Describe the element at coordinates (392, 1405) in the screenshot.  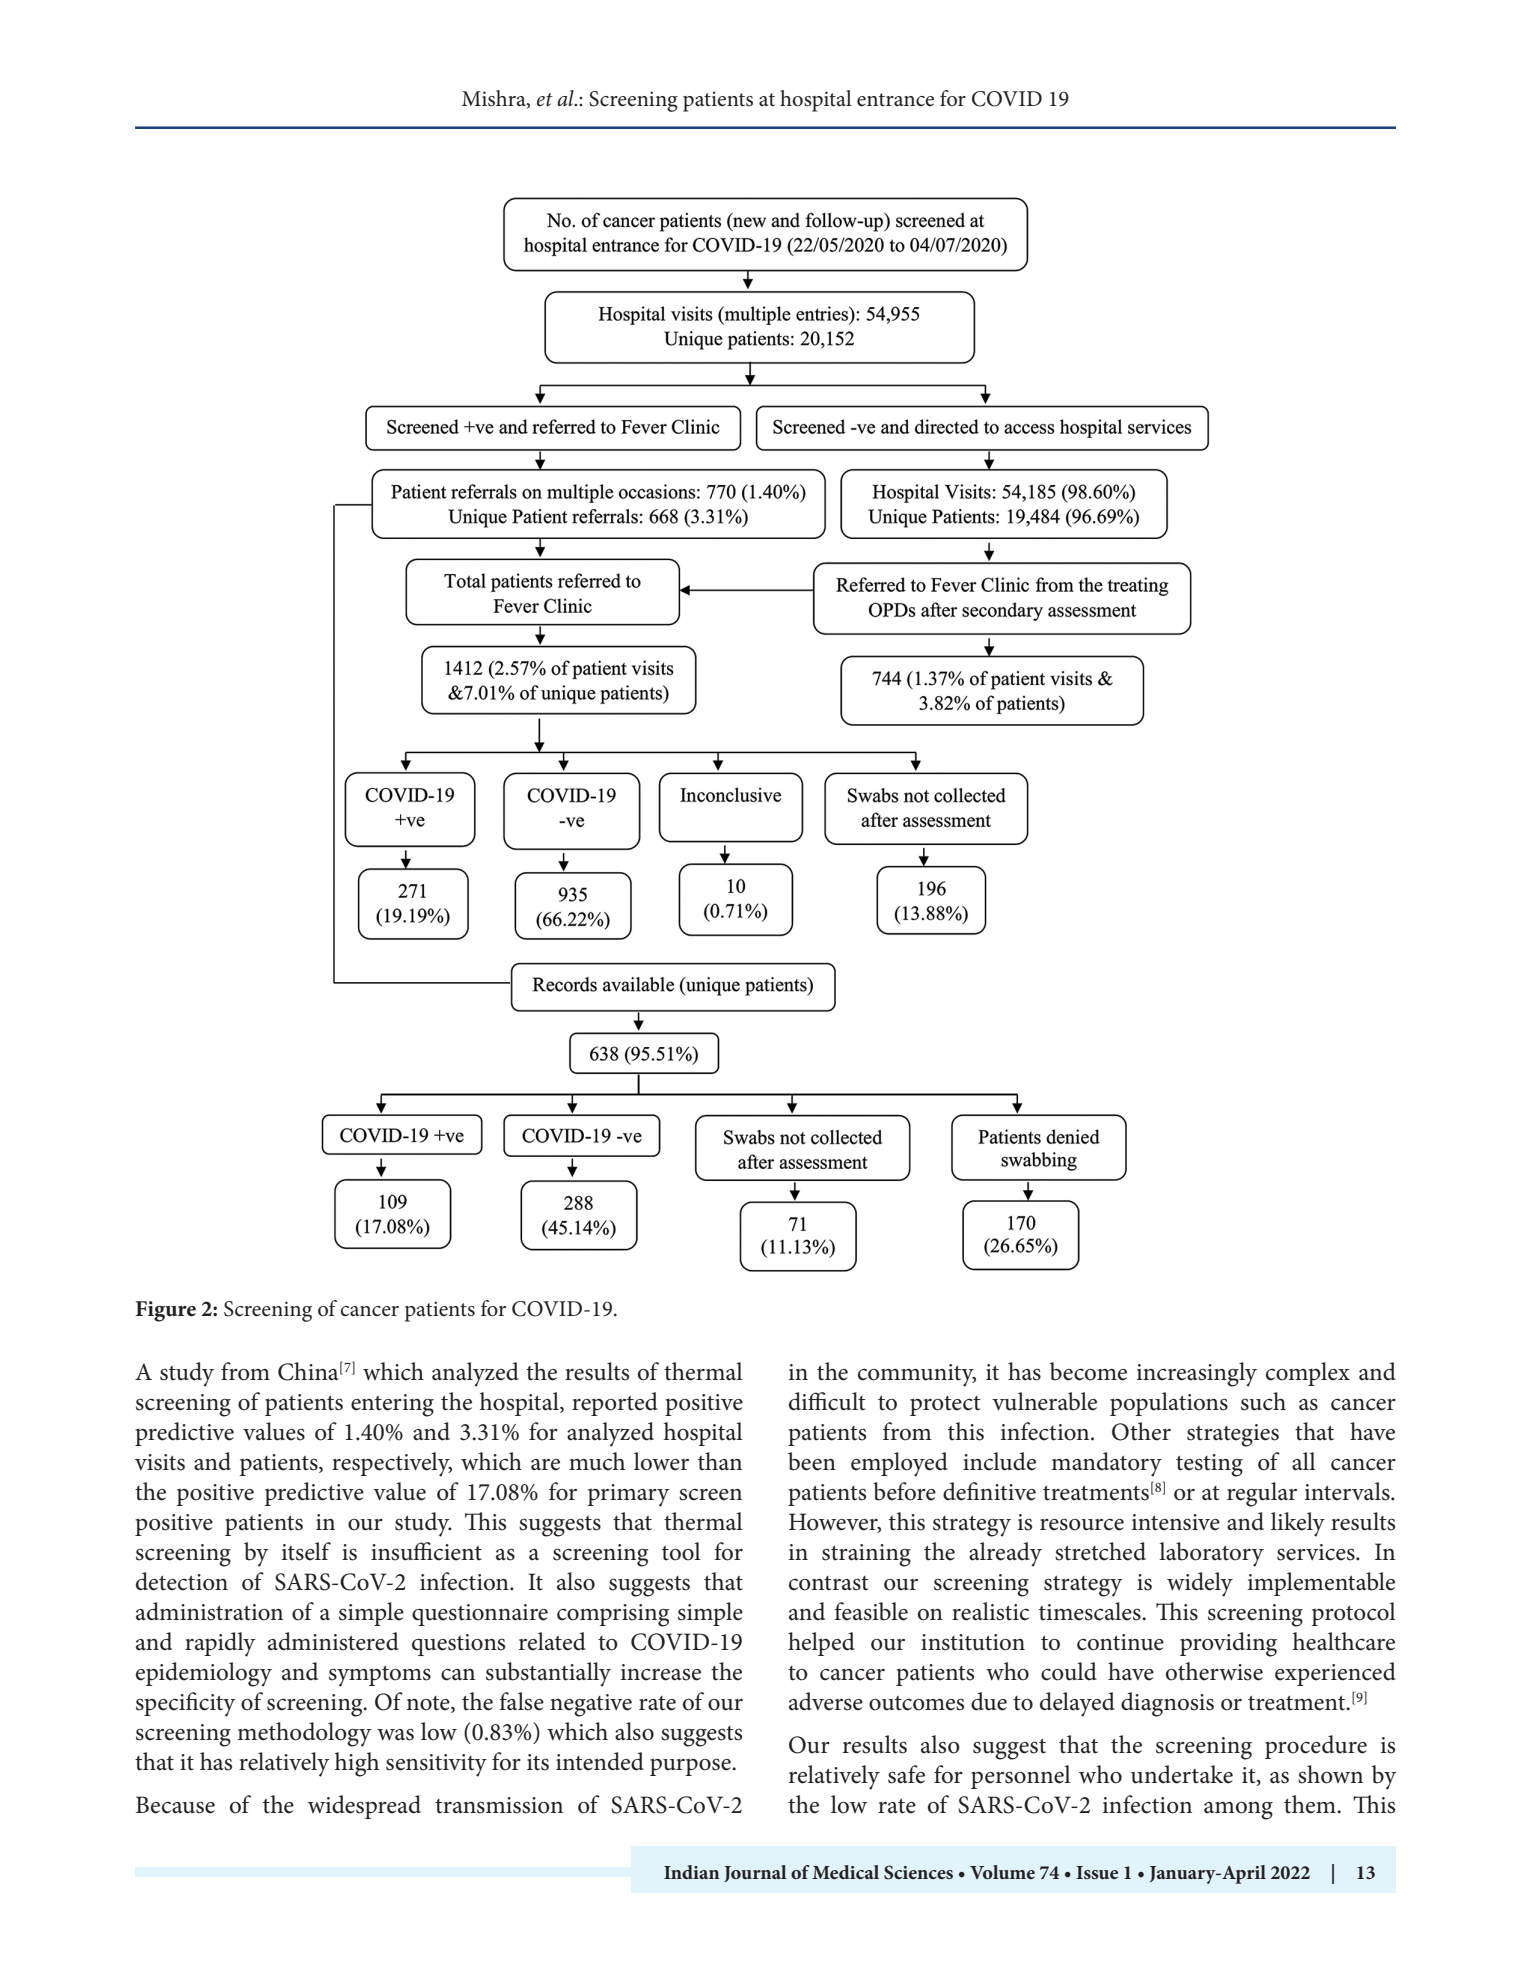
I see `entering` at that location.
